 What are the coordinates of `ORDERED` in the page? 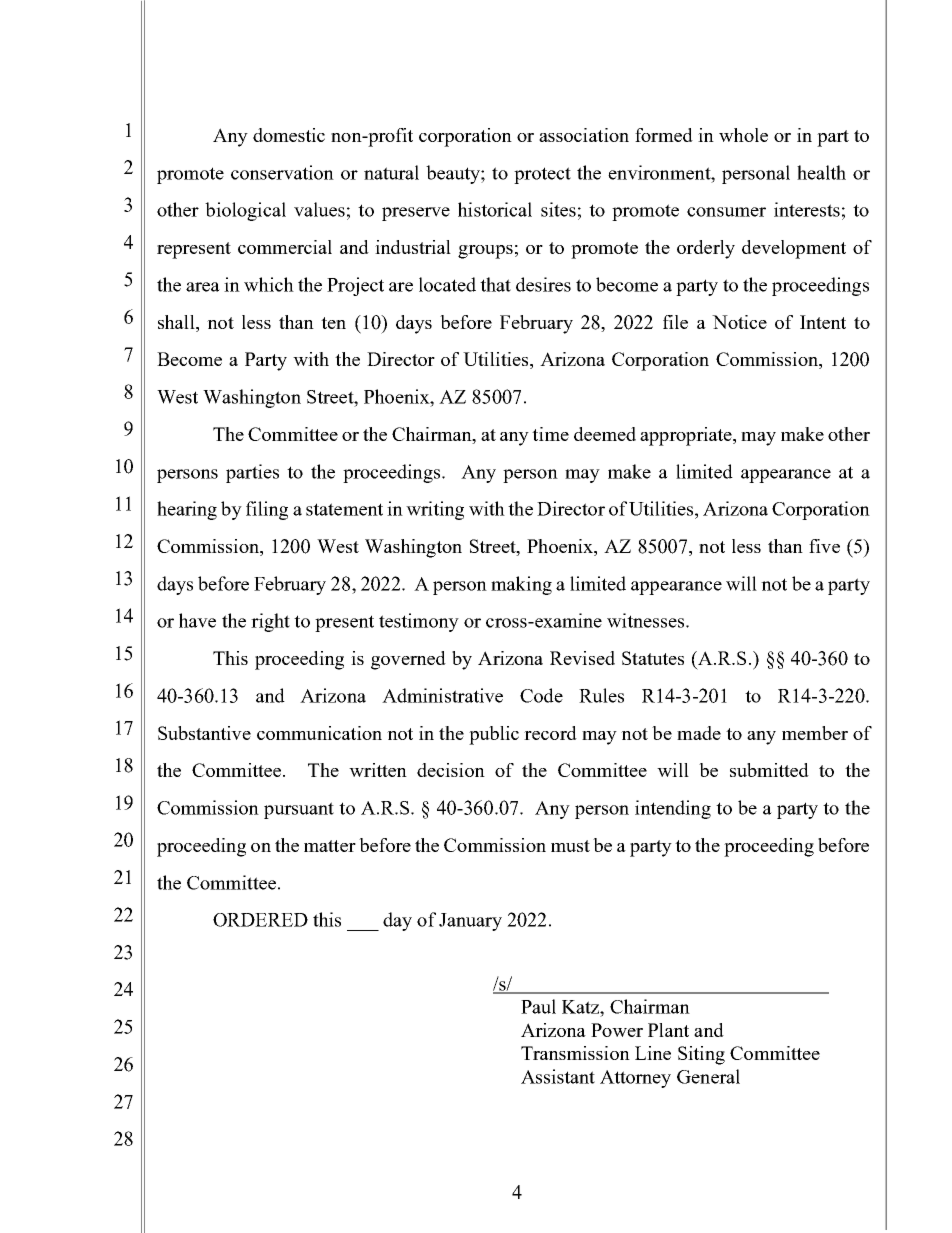 It's located at (260, 920).
